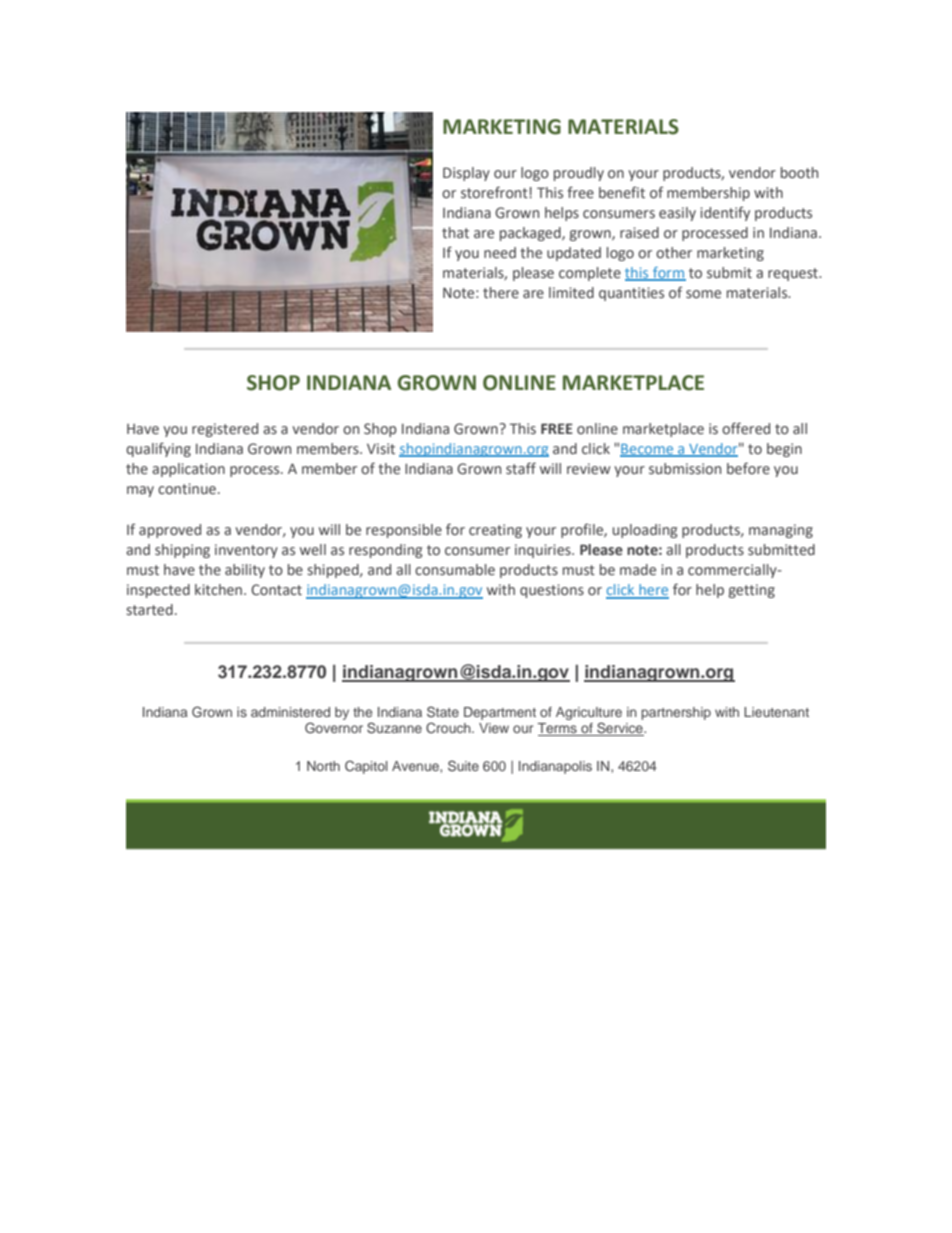 This image has width=952, height=1233. Describe the element at coordinates (290, 712) in the image. I see `administered` at that location.
